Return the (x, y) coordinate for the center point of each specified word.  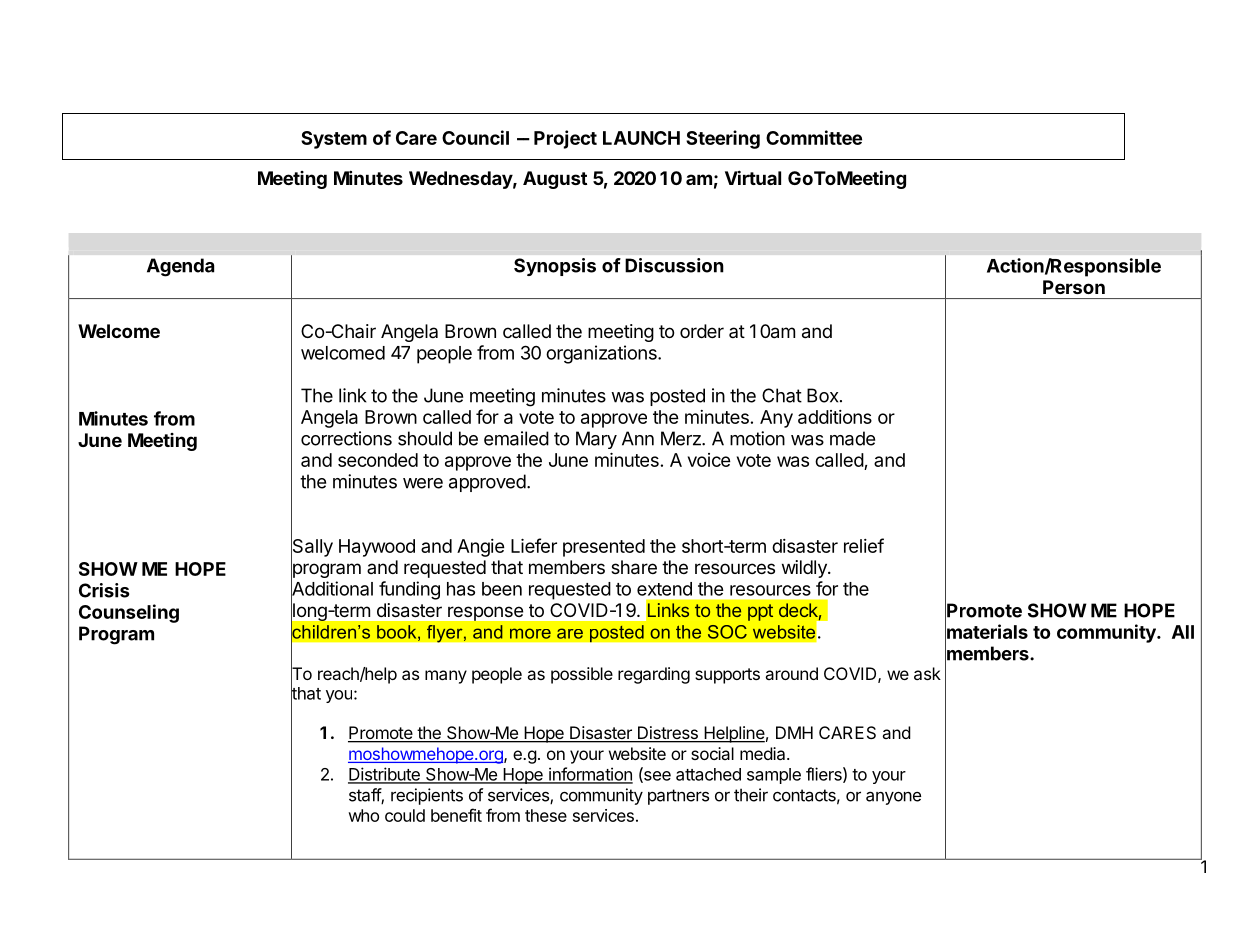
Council (475, 137)
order (702, 331)
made (852, 438)
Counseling (129, 613)
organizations (602, 354)
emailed (516, 438)
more (530, 633)
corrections (346, 438)
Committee (814, 137)
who (363, 815)
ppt (760, 612)
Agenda (180, 267)
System (334, 140)
